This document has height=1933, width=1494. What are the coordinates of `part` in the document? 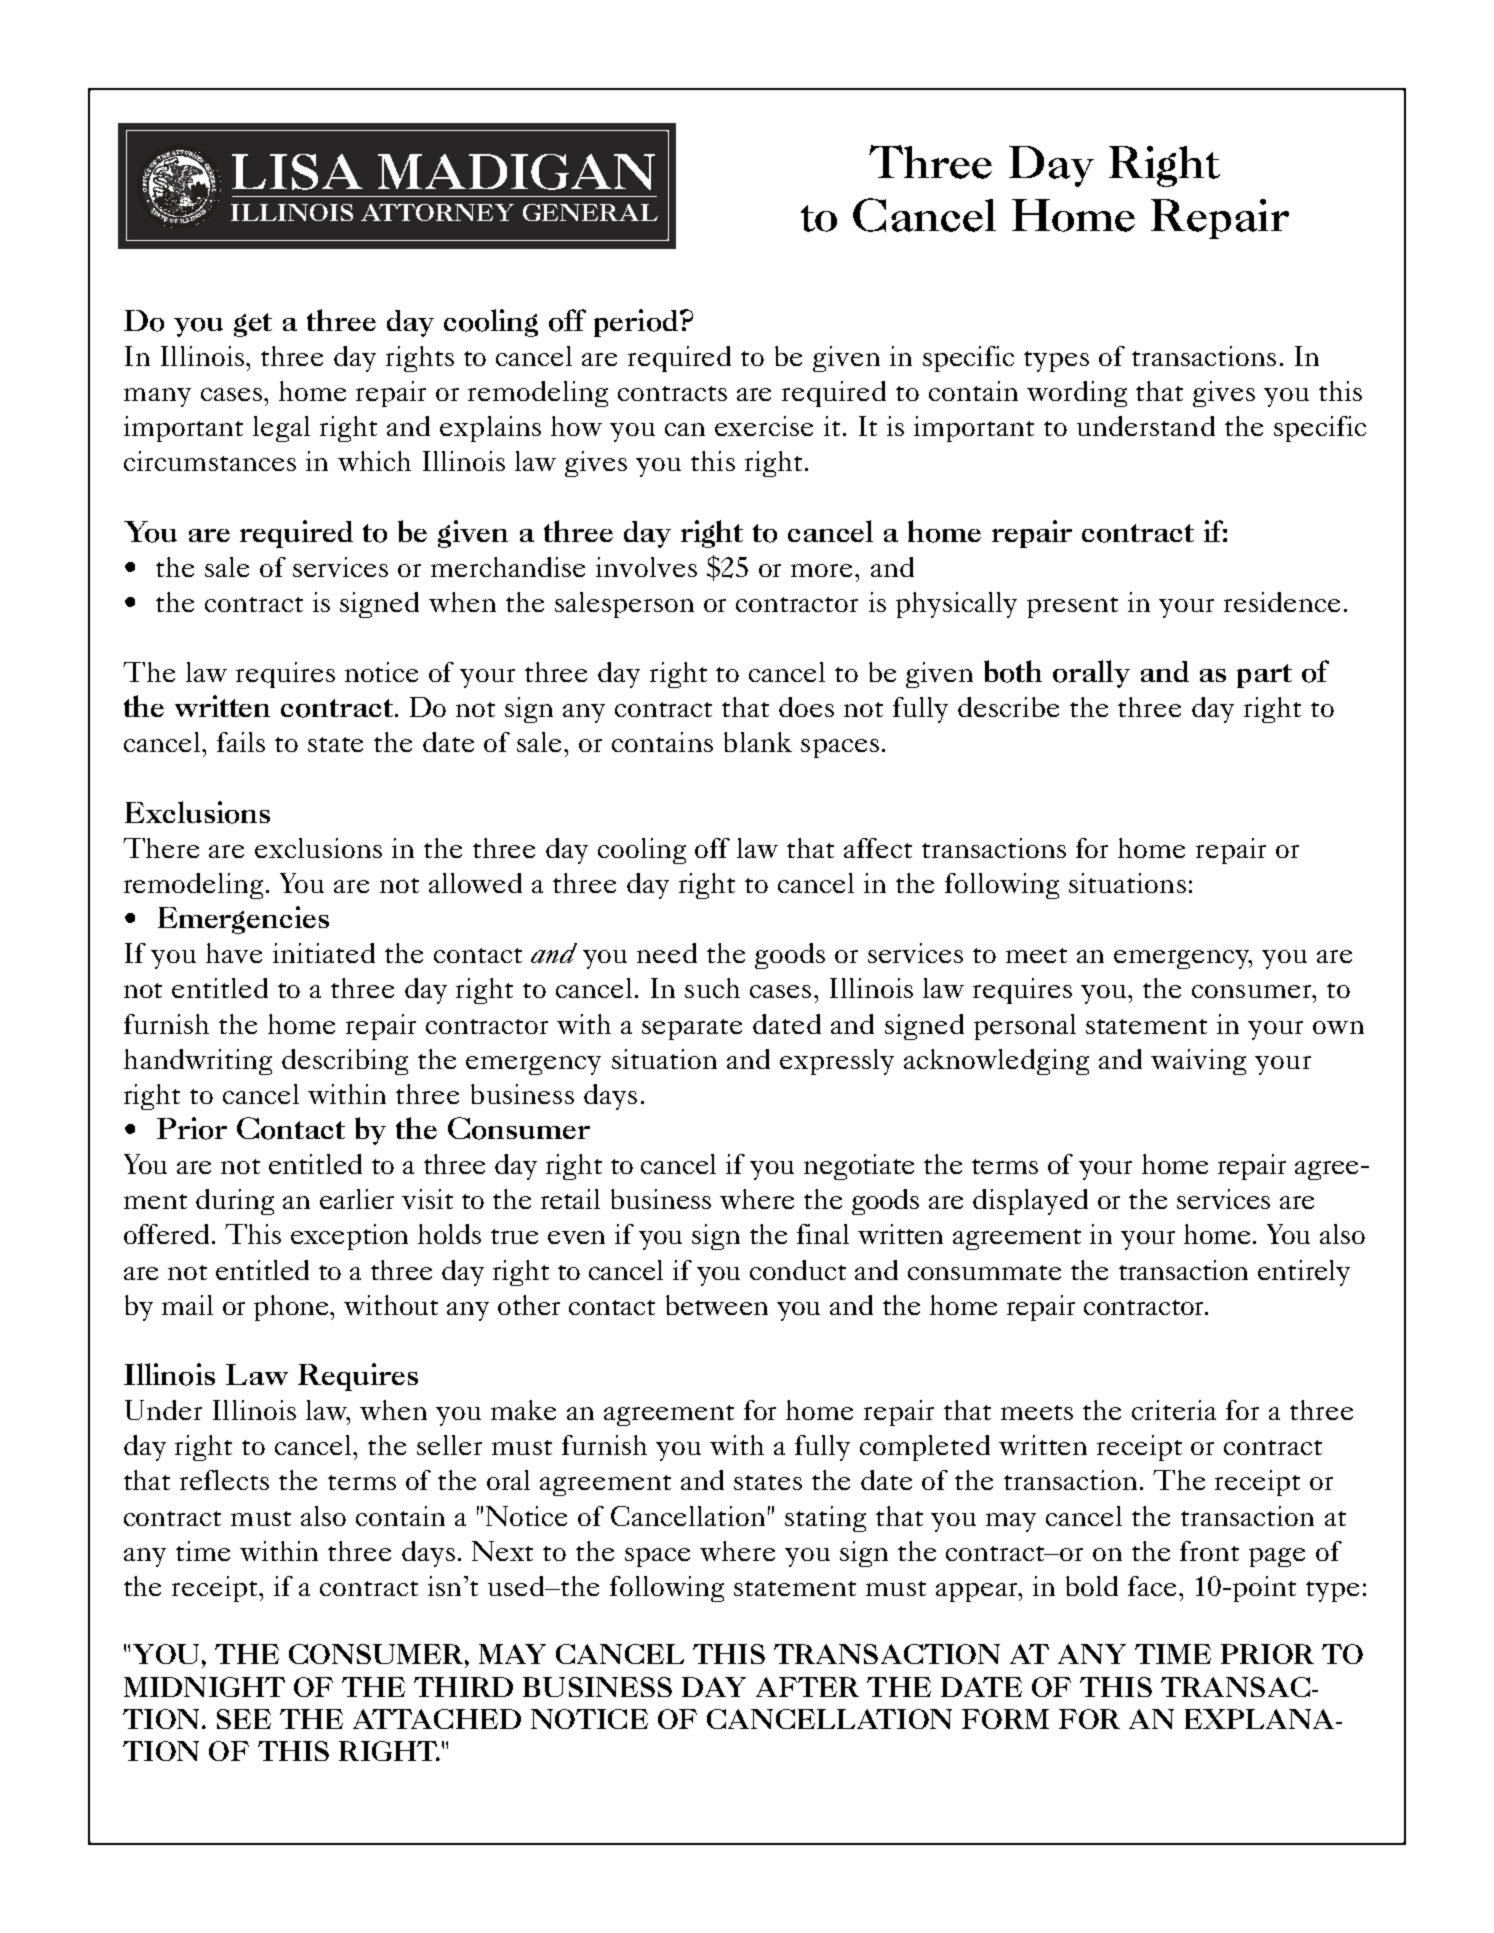 It's located at (1264, 676).
